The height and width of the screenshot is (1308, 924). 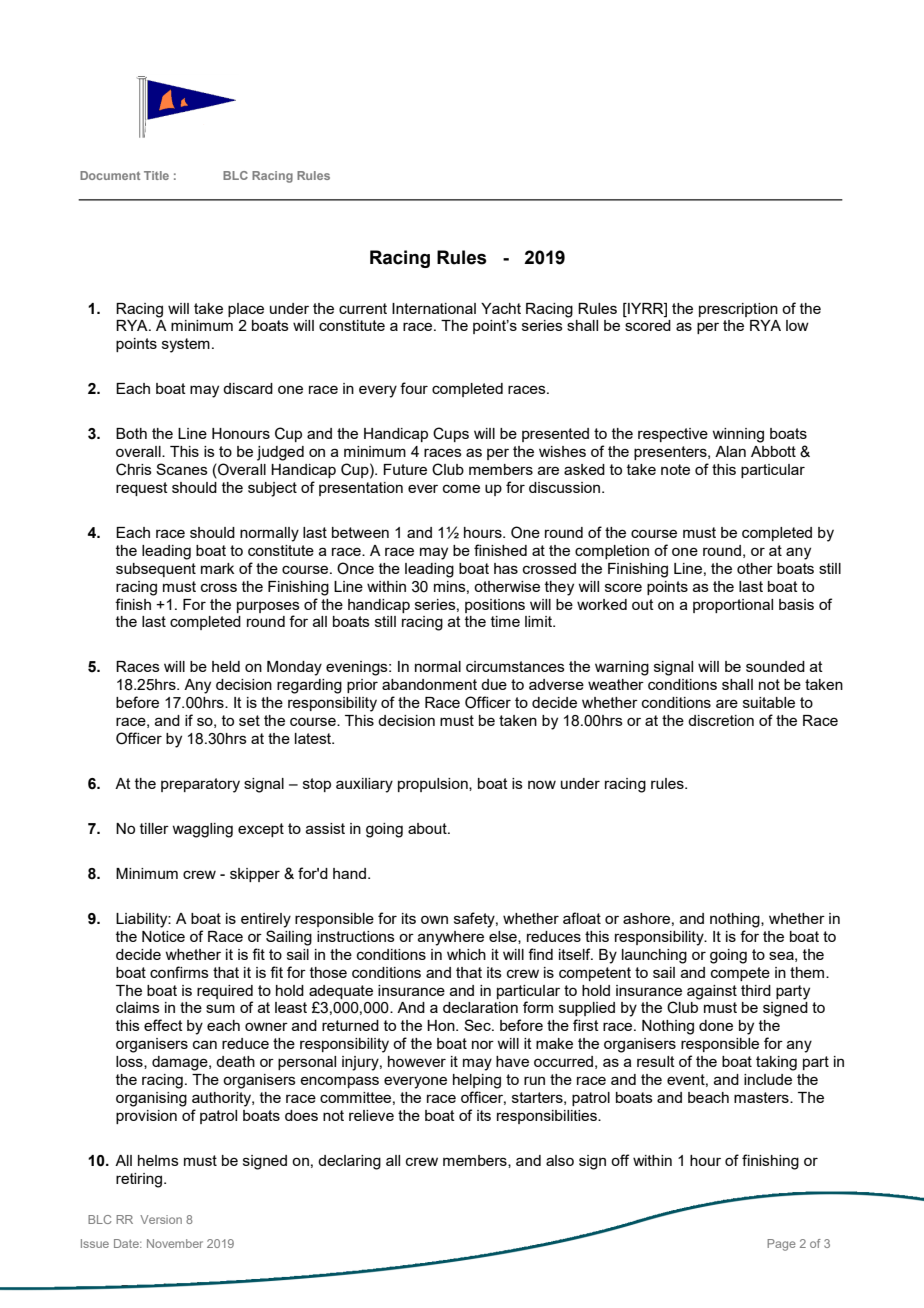 I want to click on confirms, so click(x=179, y=972).
